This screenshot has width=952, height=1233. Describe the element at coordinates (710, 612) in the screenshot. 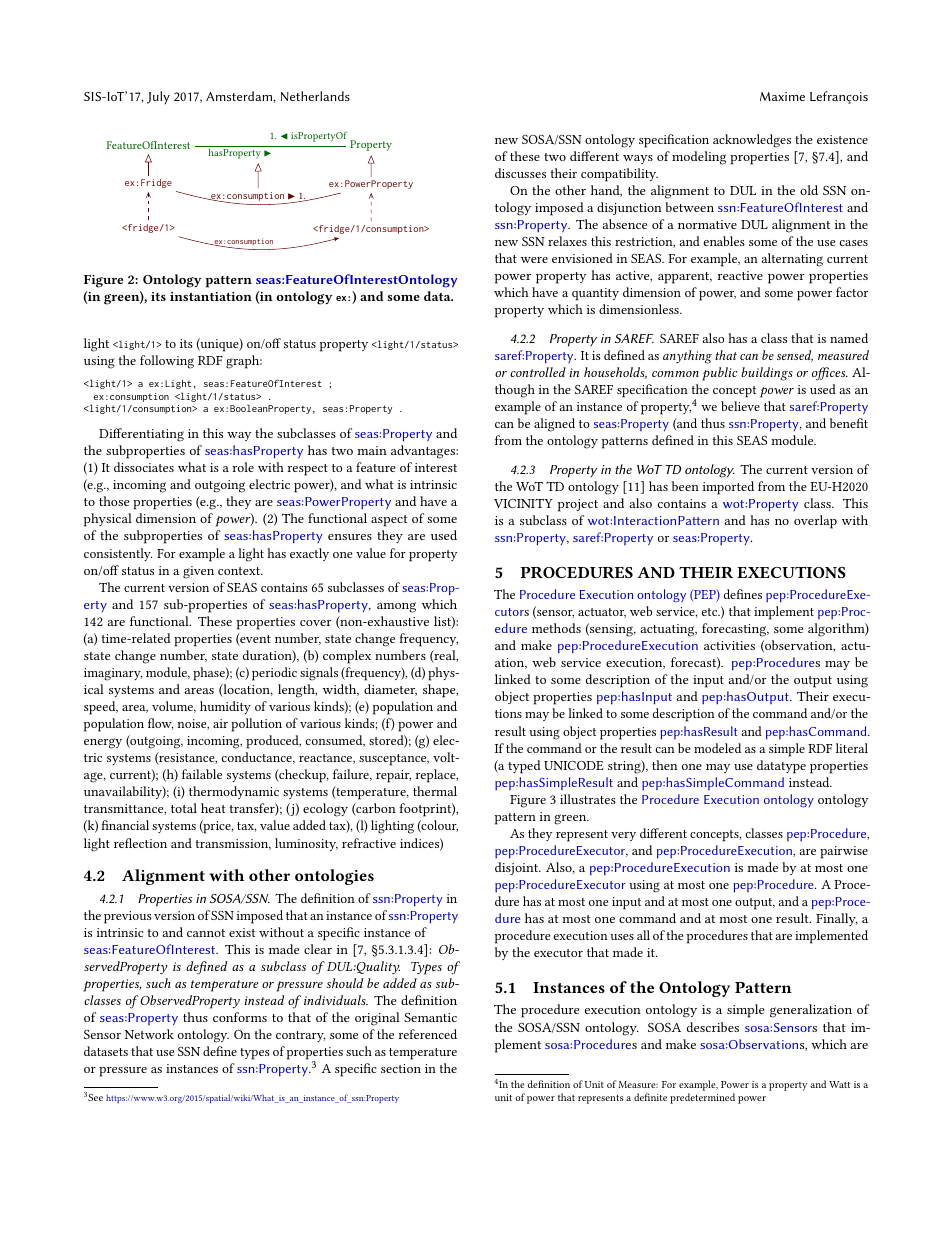

I see `etc` at that location.
